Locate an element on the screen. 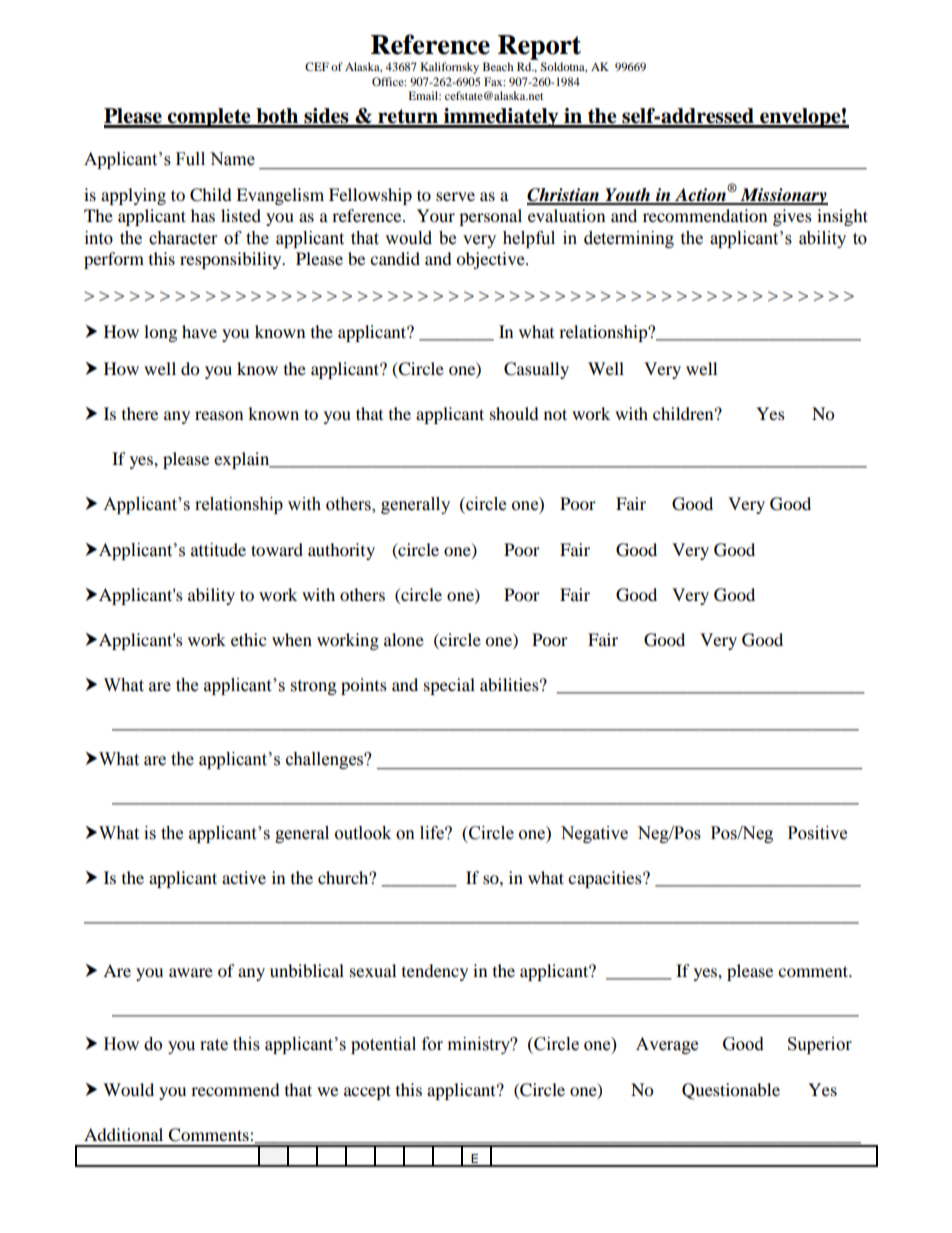  not is located at coordinates (555, 414).
